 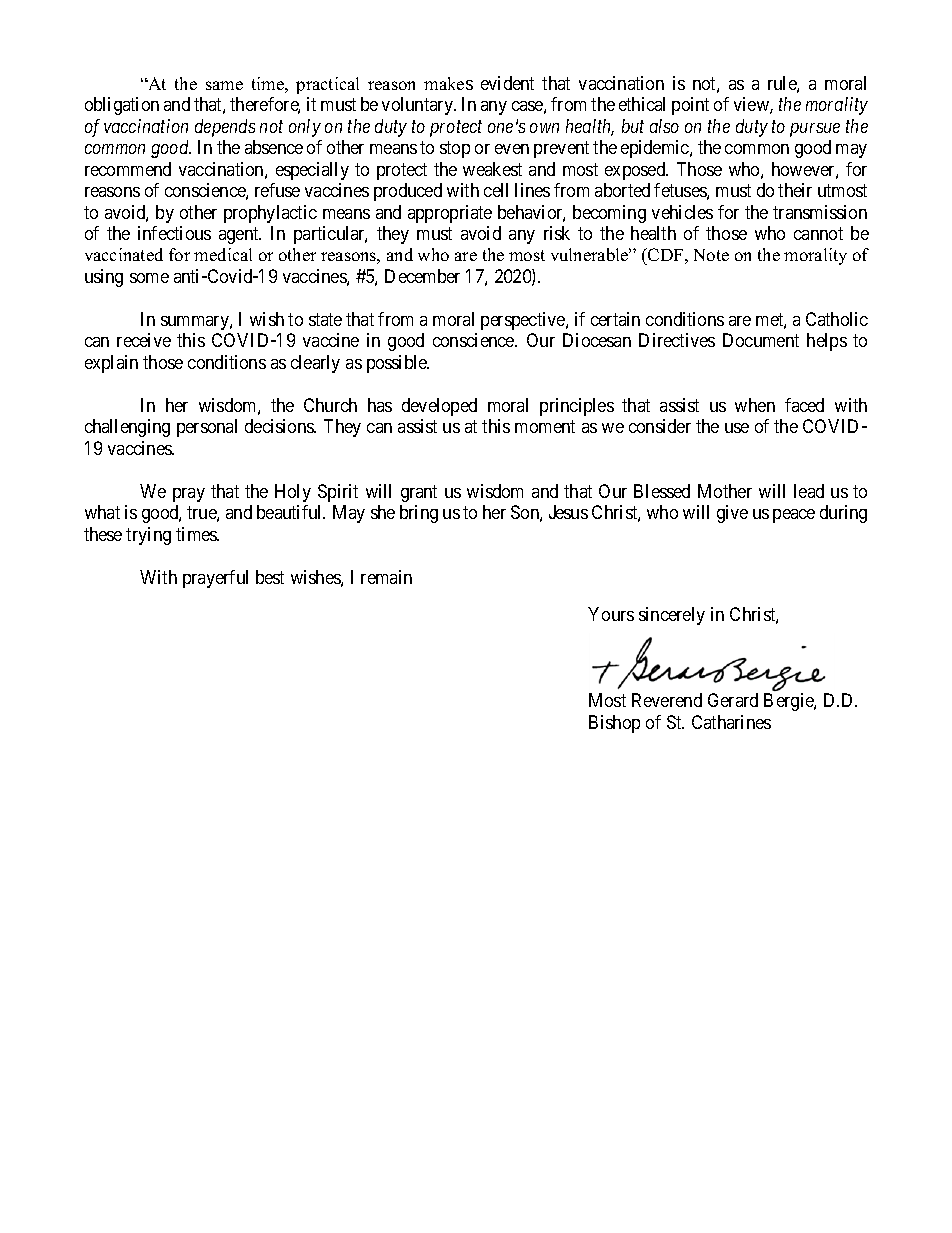 What do you see at coordinates (293, 493) in the screenshot?
I see `Holy` at bounding box center [293, 493].
